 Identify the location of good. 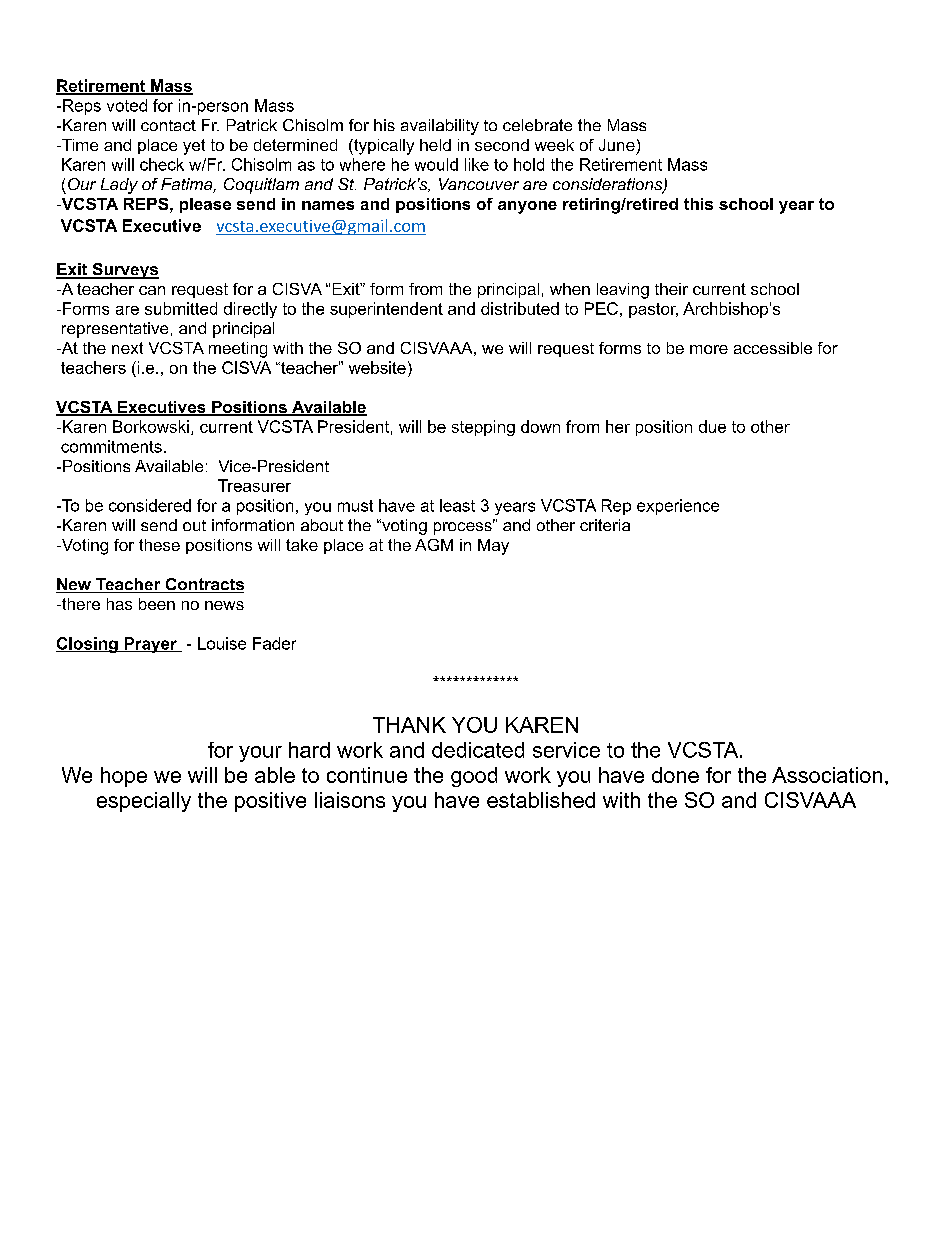
(474, 777).
